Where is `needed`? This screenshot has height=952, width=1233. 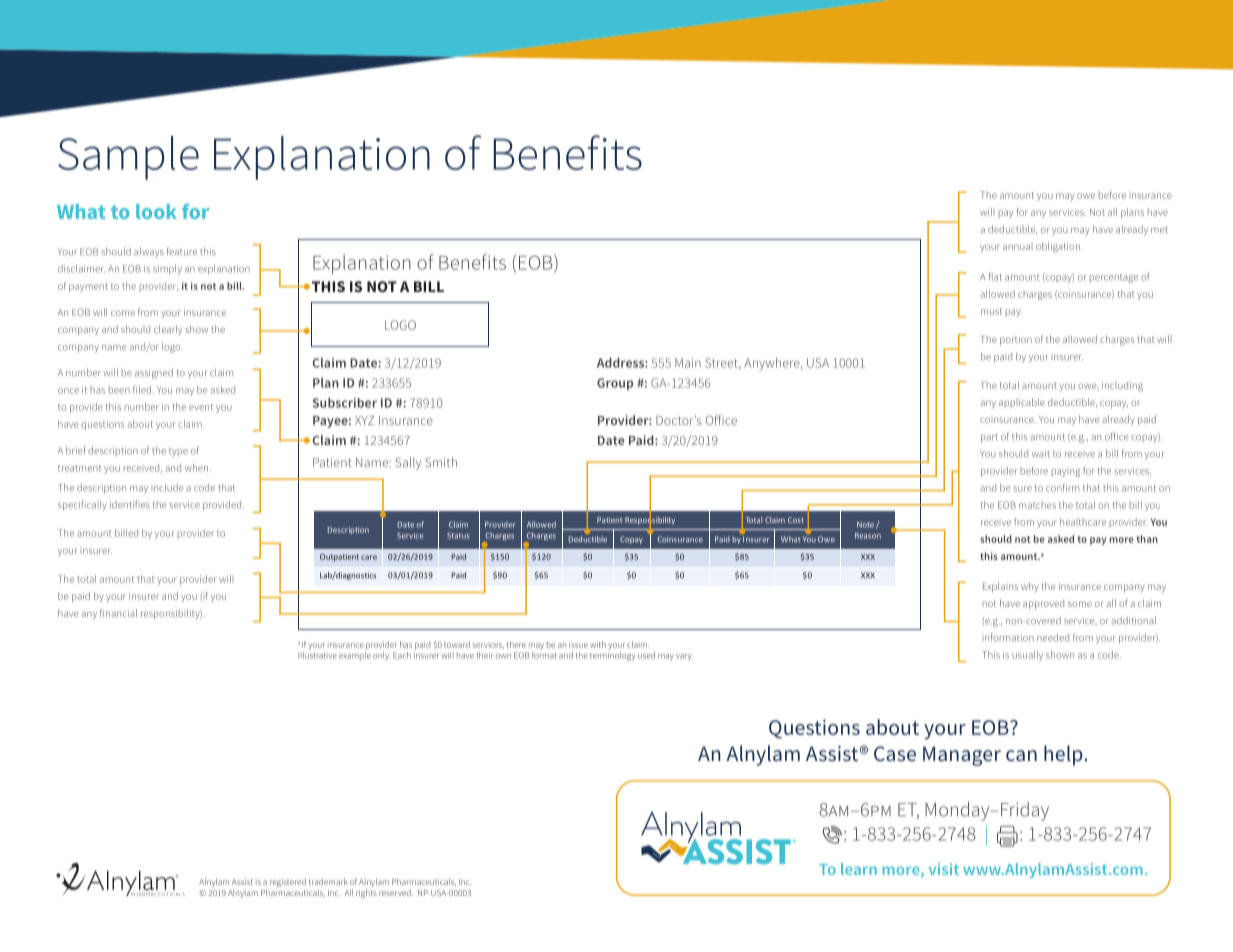 needed is located at coordinates (1053, 637).
